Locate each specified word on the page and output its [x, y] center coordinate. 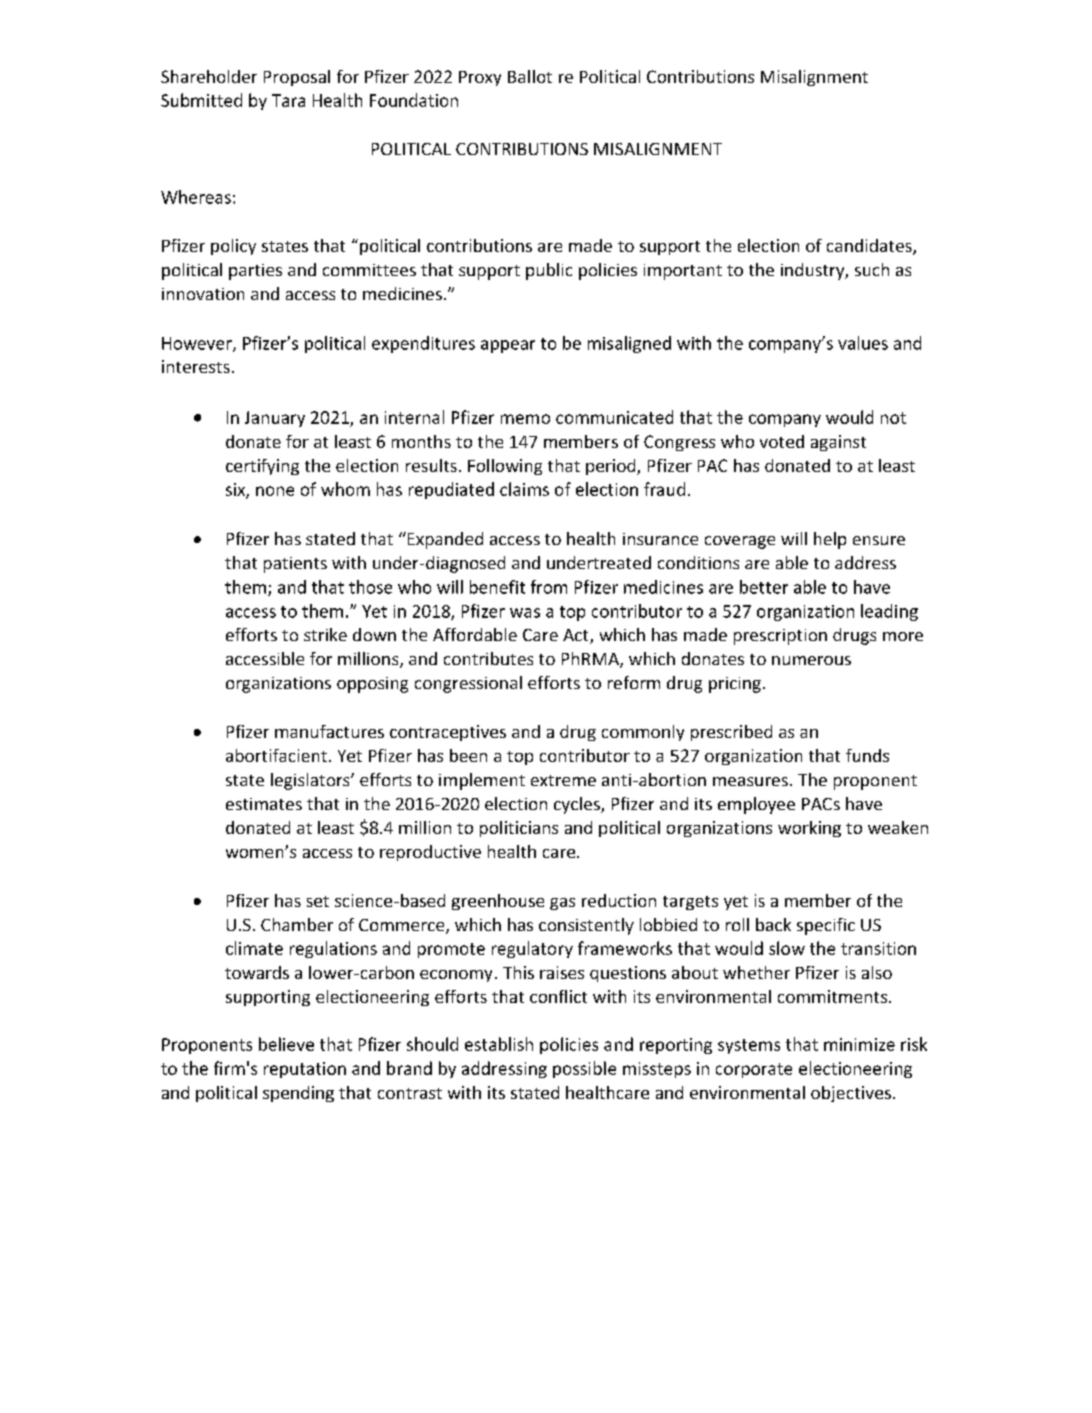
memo [525, 419]
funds [867, 755]
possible [584, 1069]
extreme [563, 780]
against [838, 443]
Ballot [530, 76]
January [275, 419]
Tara [288, 100]
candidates [870, 247]
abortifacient [276, 755]
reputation [305, 1070]
